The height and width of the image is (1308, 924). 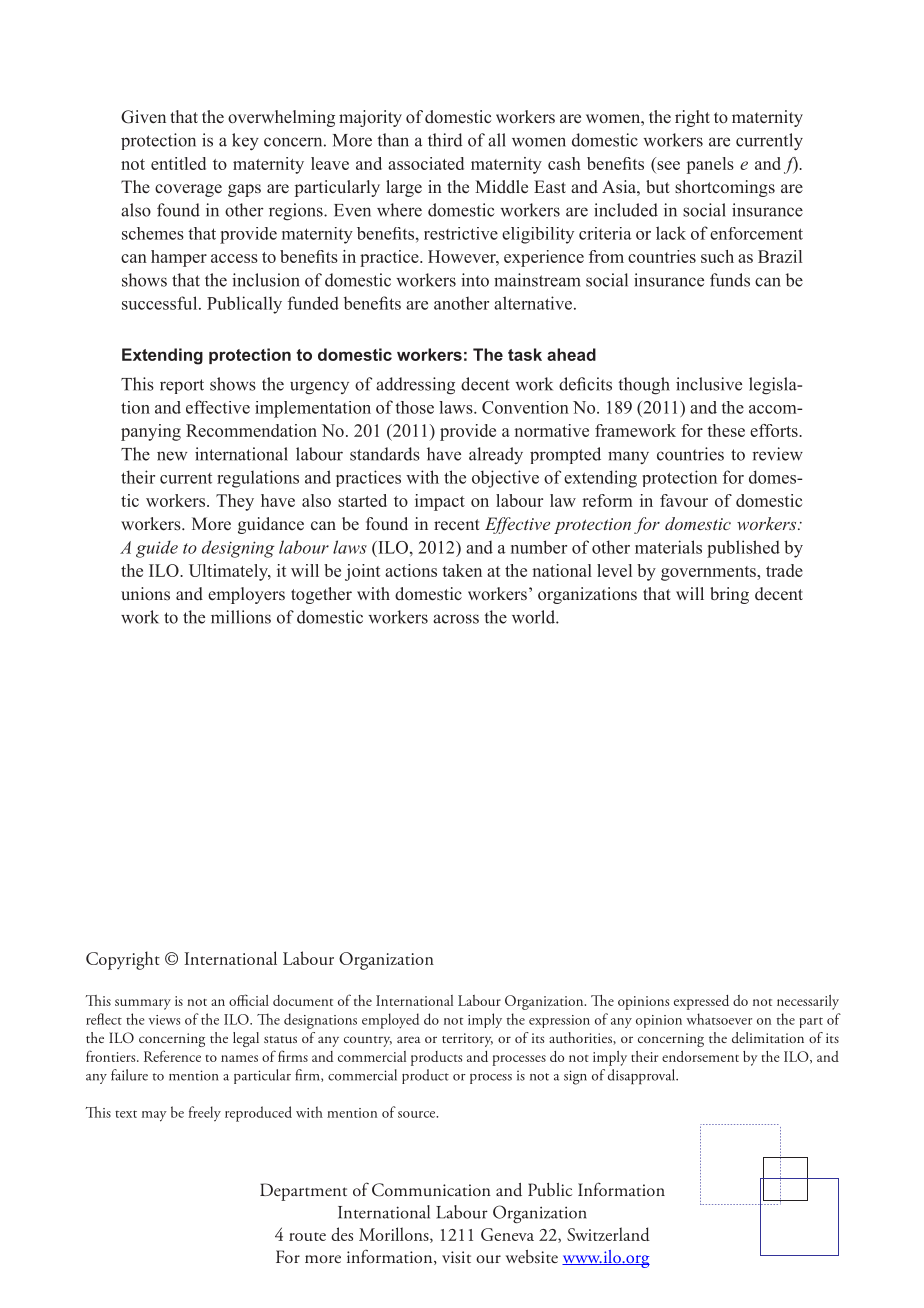 What do you see at coordinates (456, 1257) in the image?
I see `visit` at bounding box center [456, 1257].
